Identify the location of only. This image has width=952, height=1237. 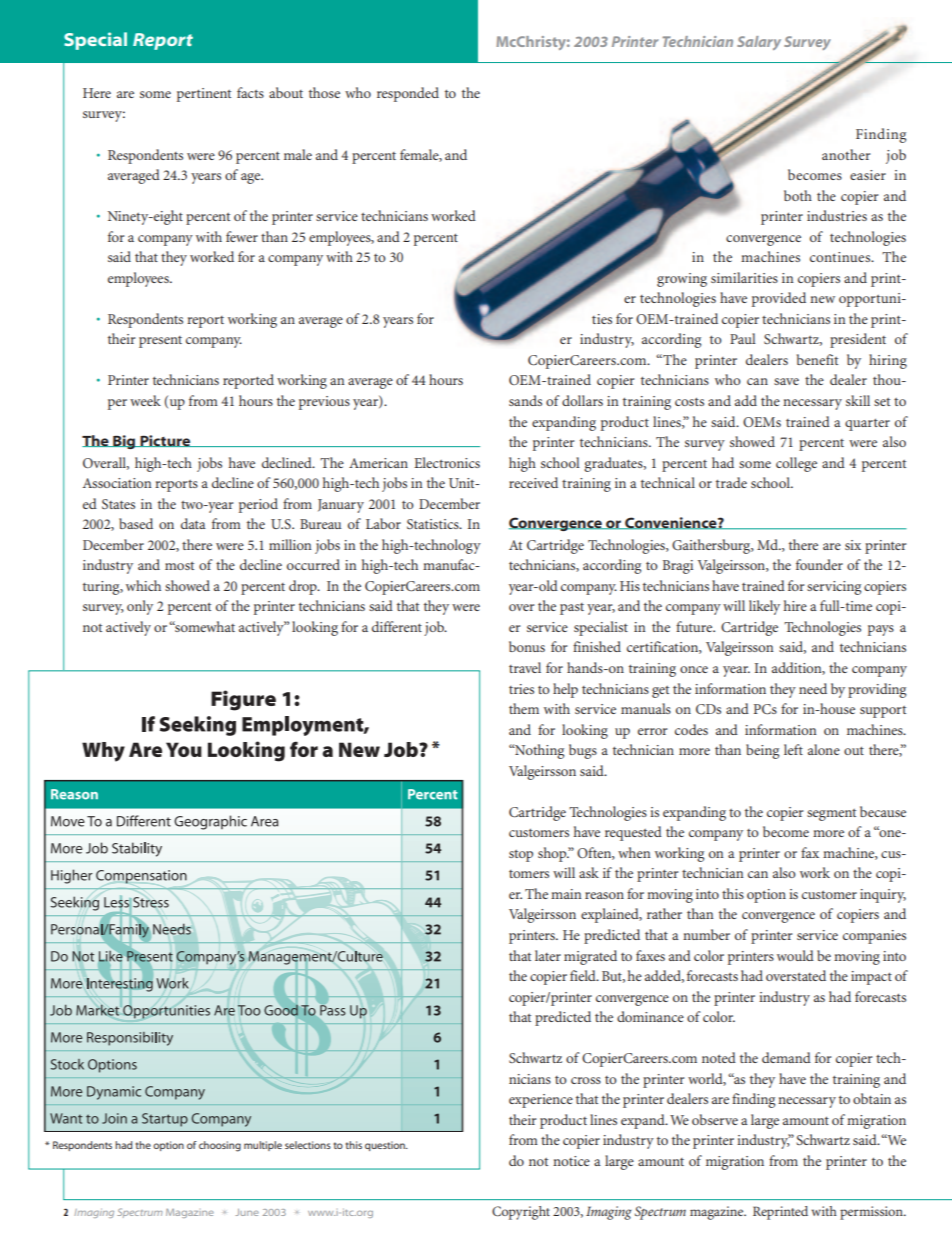
(140, 607).
